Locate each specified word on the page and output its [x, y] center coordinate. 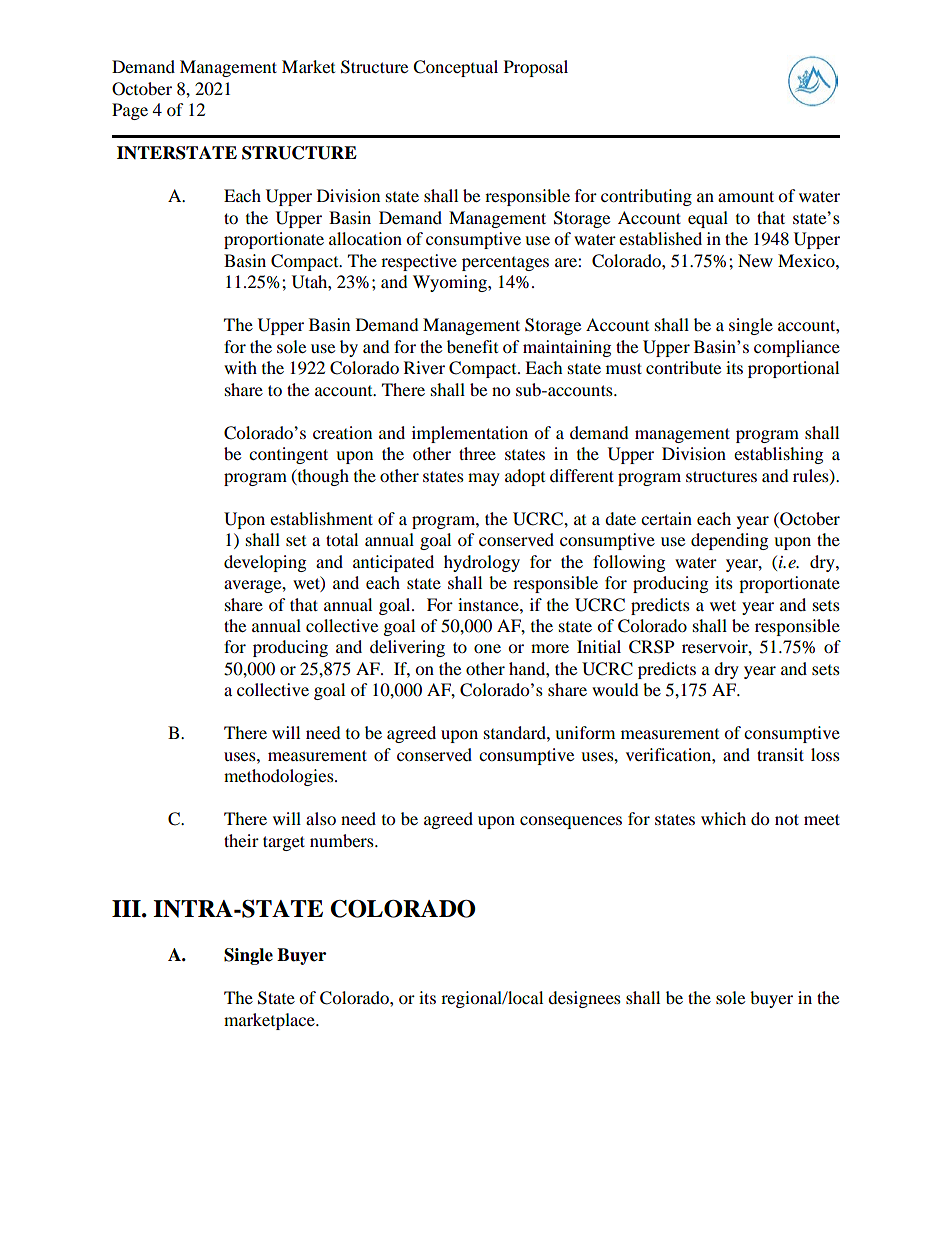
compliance [797, 348]
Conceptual [455, 68]
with [240, 367]
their [241, 840]
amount [746, 196]
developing [265, 563]
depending [729, 541]
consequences [571, 822]
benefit [472, 346]
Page [130, 111]
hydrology [482, 563]
